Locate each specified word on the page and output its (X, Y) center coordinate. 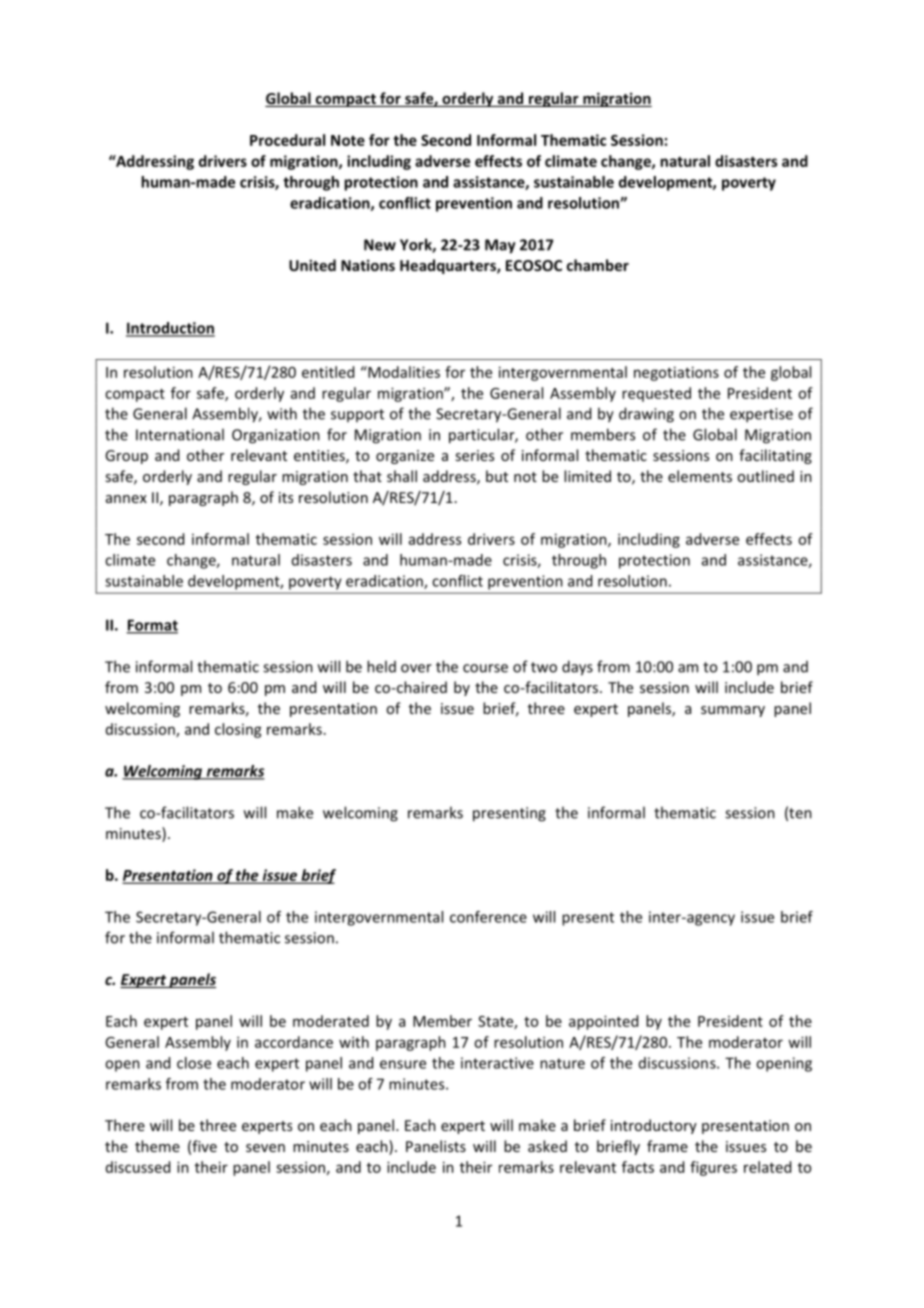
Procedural (287, 140)
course (485, 668)
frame (667, 1146)
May (500, 246)
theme (157, 1146)
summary (733, 711)
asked (547, 1146)
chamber (598, 265)
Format (152, 626)
